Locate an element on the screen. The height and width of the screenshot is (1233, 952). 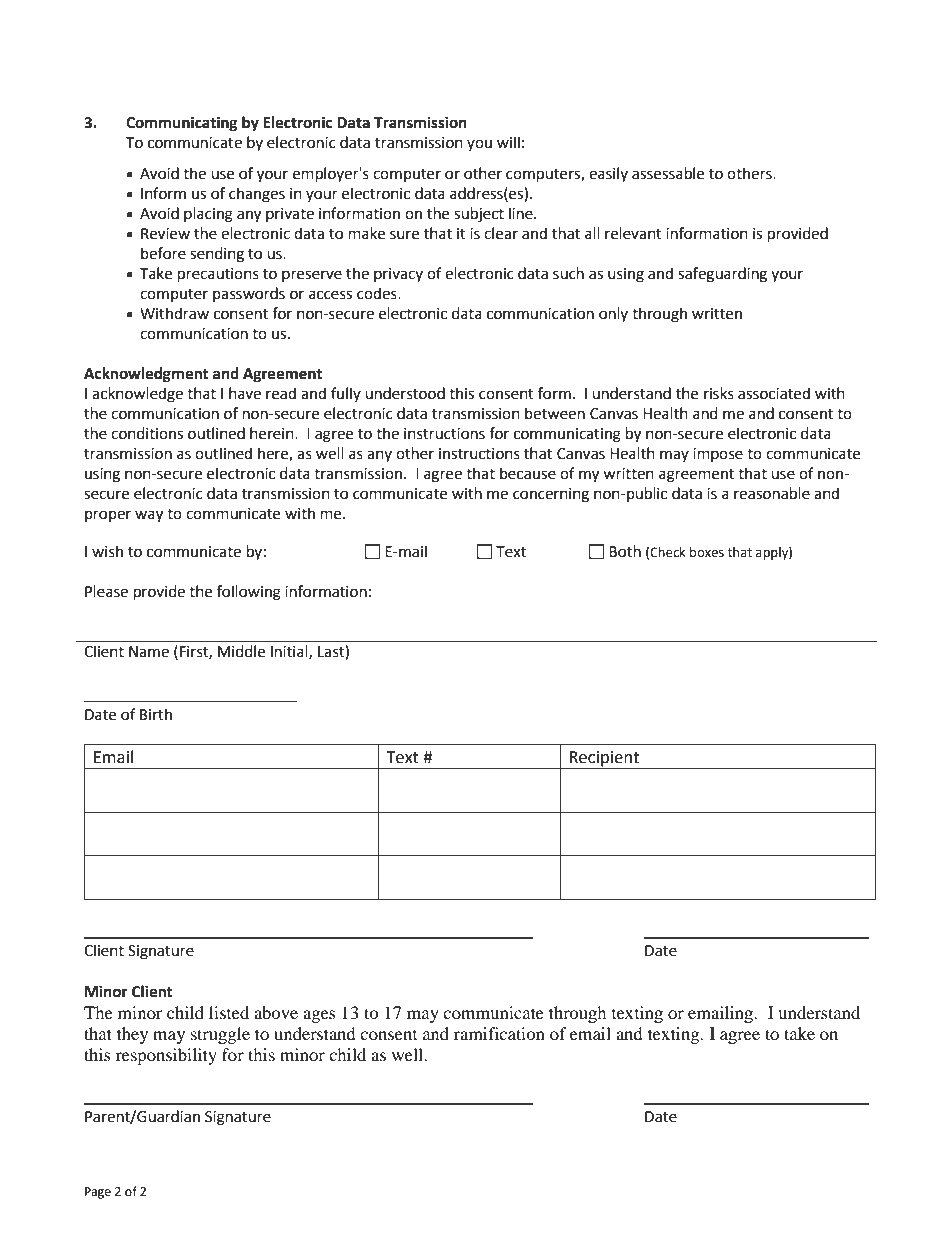
boxes is located at coordinates (707, 552).
